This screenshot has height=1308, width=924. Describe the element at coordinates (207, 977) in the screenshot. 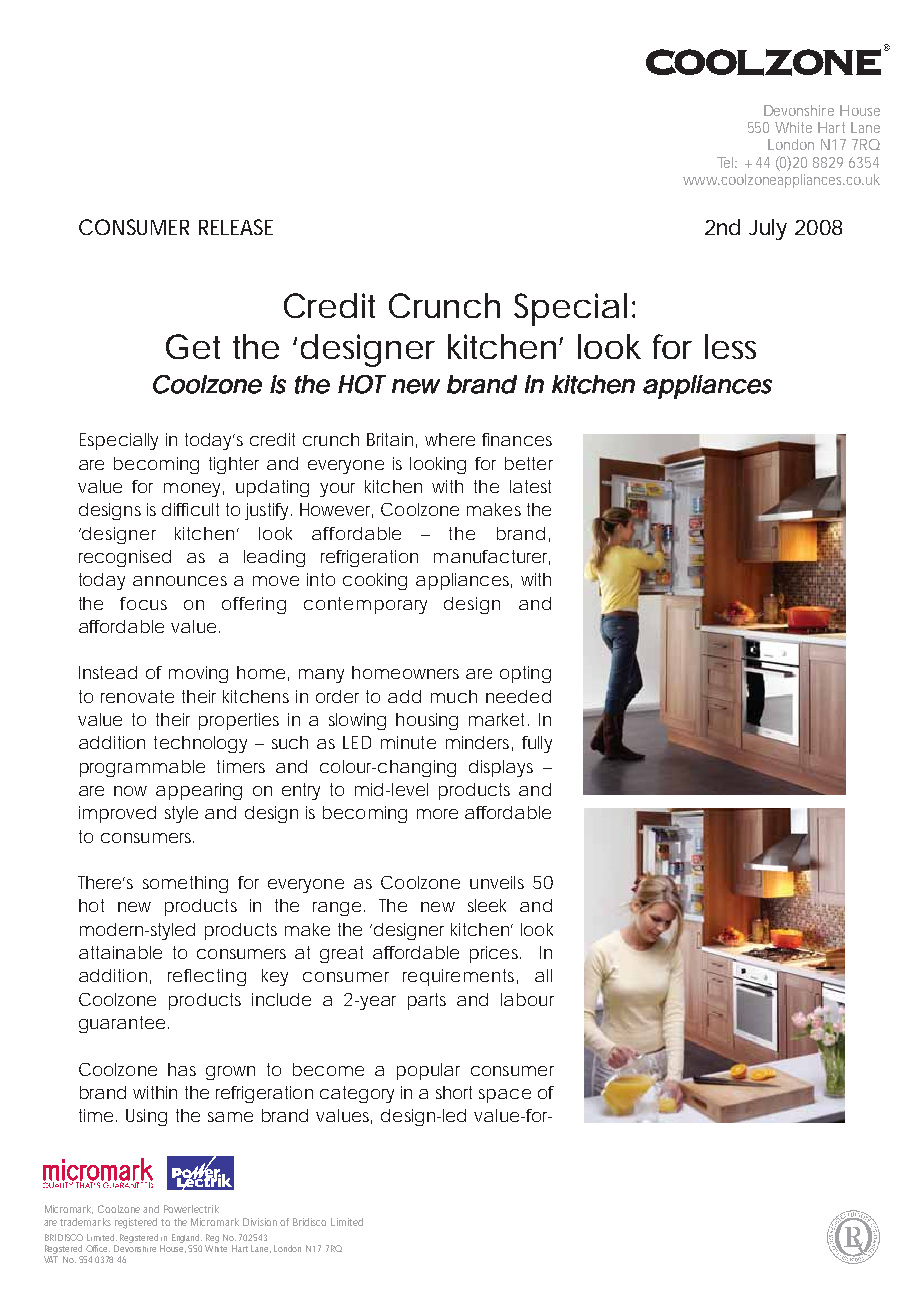

I see `reflecting` at that location.
